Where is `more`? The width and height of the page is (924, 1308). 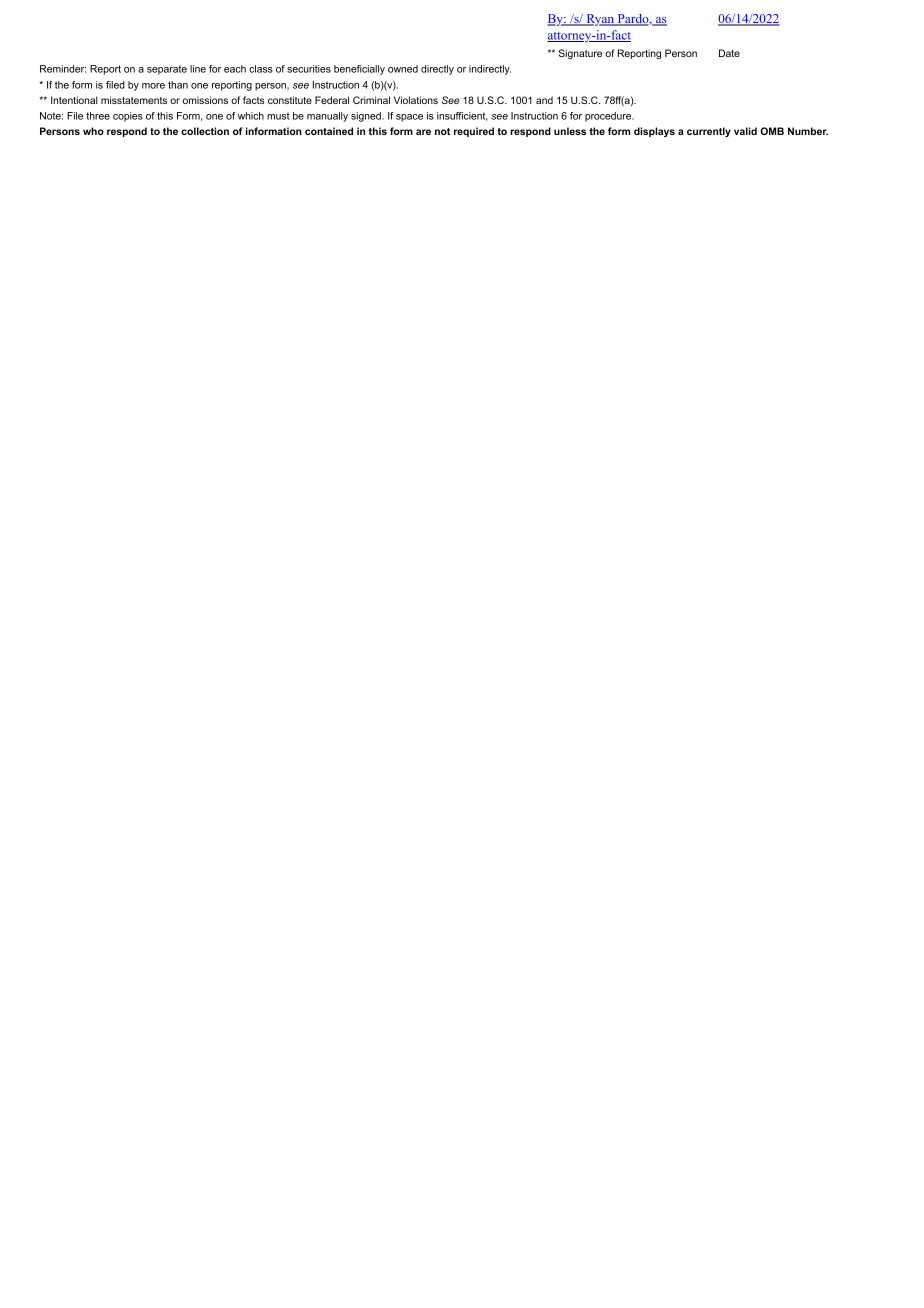 more is located at coordinates (153, 86).
